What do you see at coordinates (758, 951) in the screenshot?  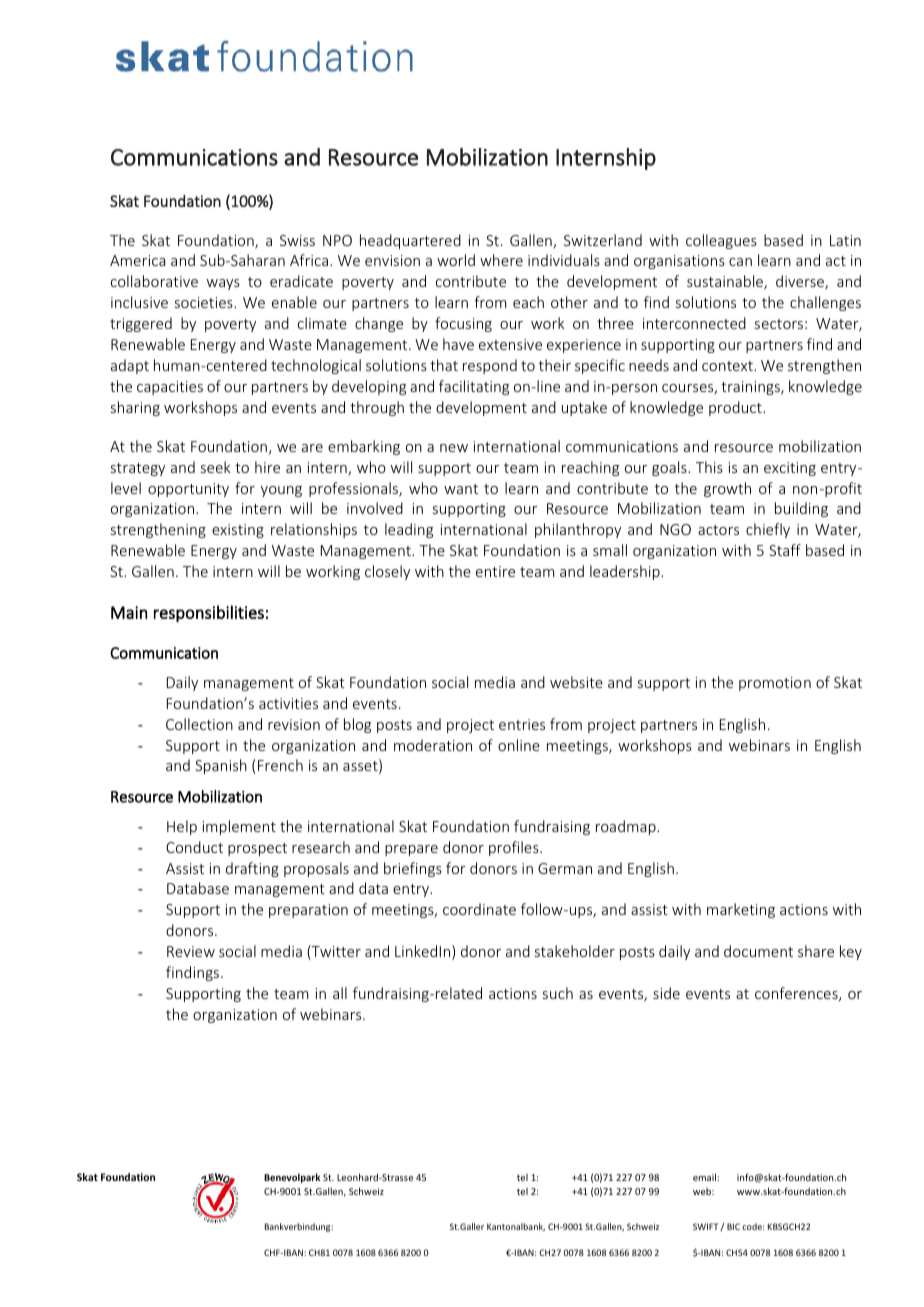 I see `document` at bounding box center [758, 951].
